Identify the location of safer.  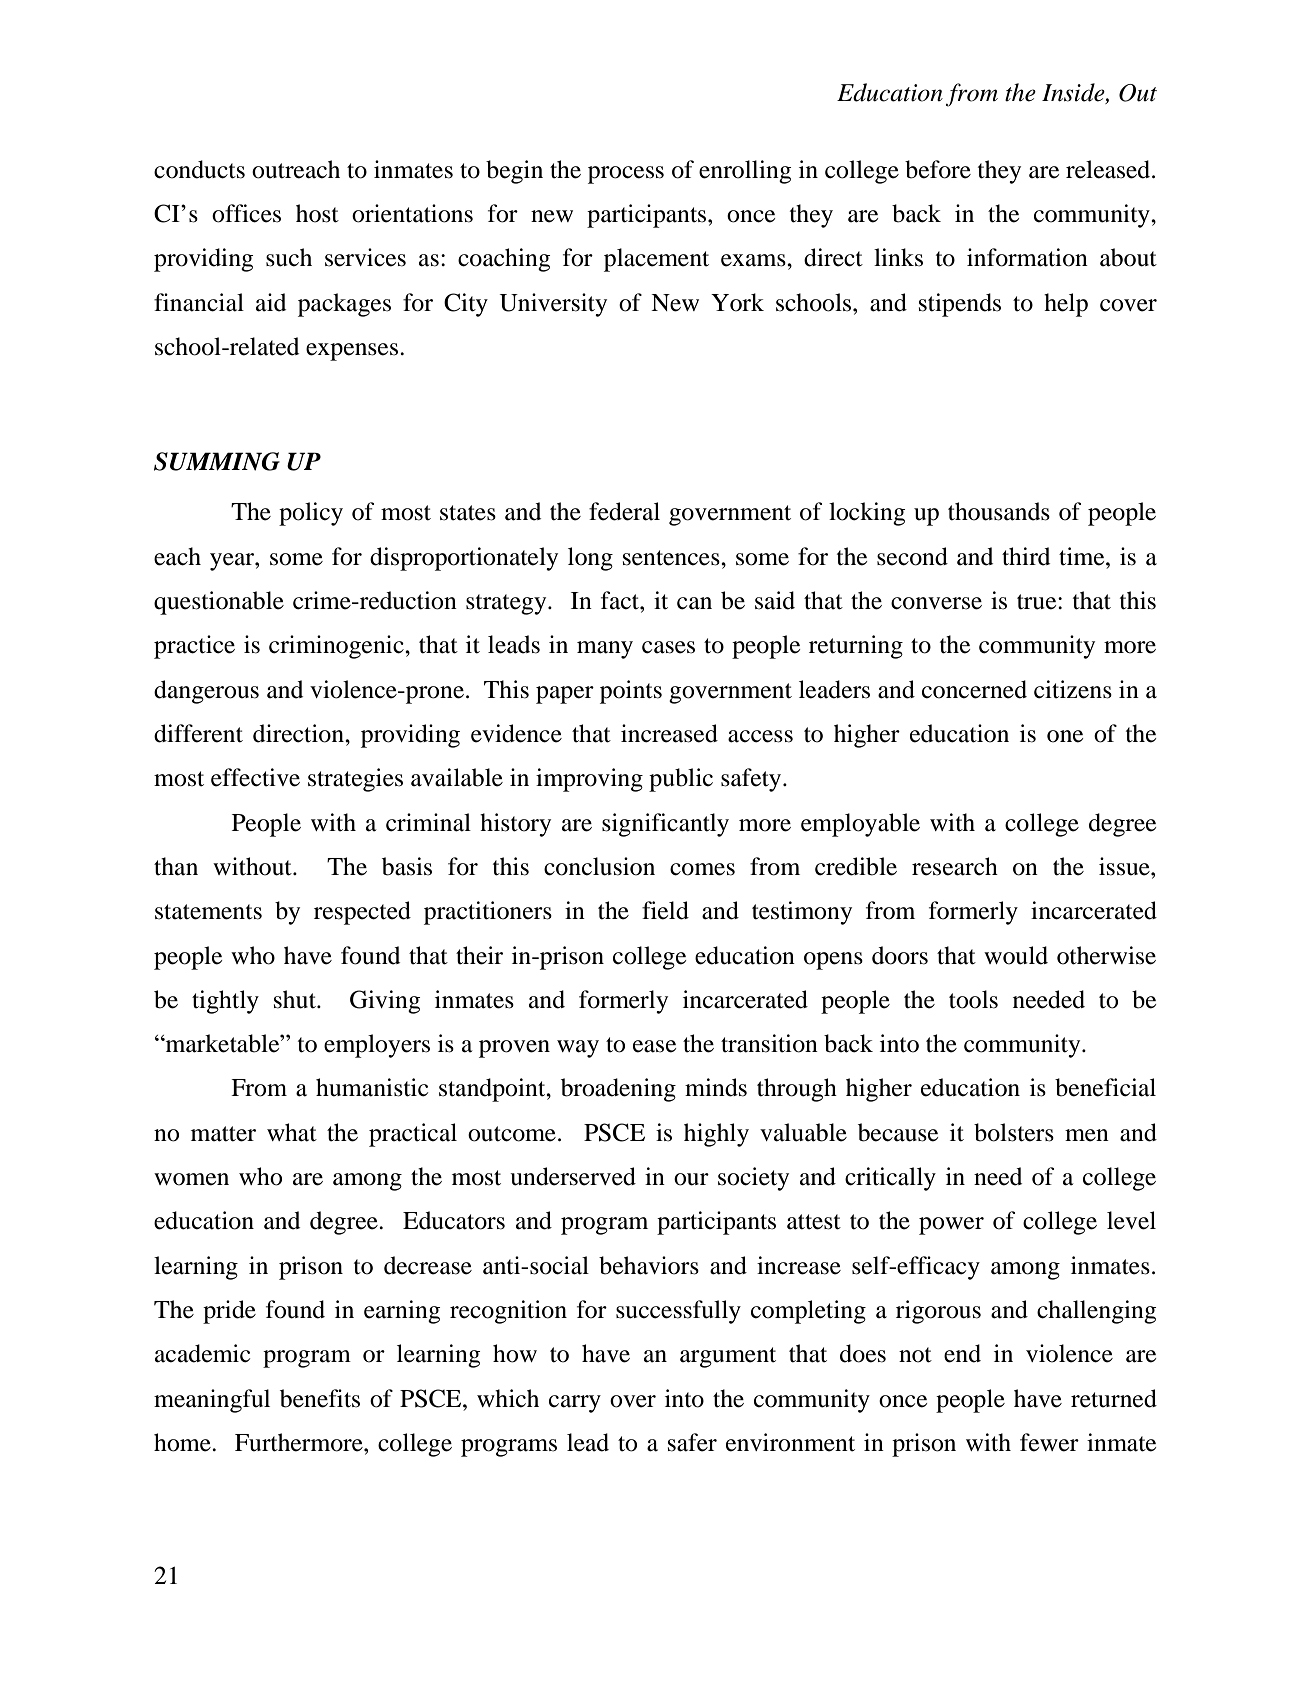
(692, 1442).
